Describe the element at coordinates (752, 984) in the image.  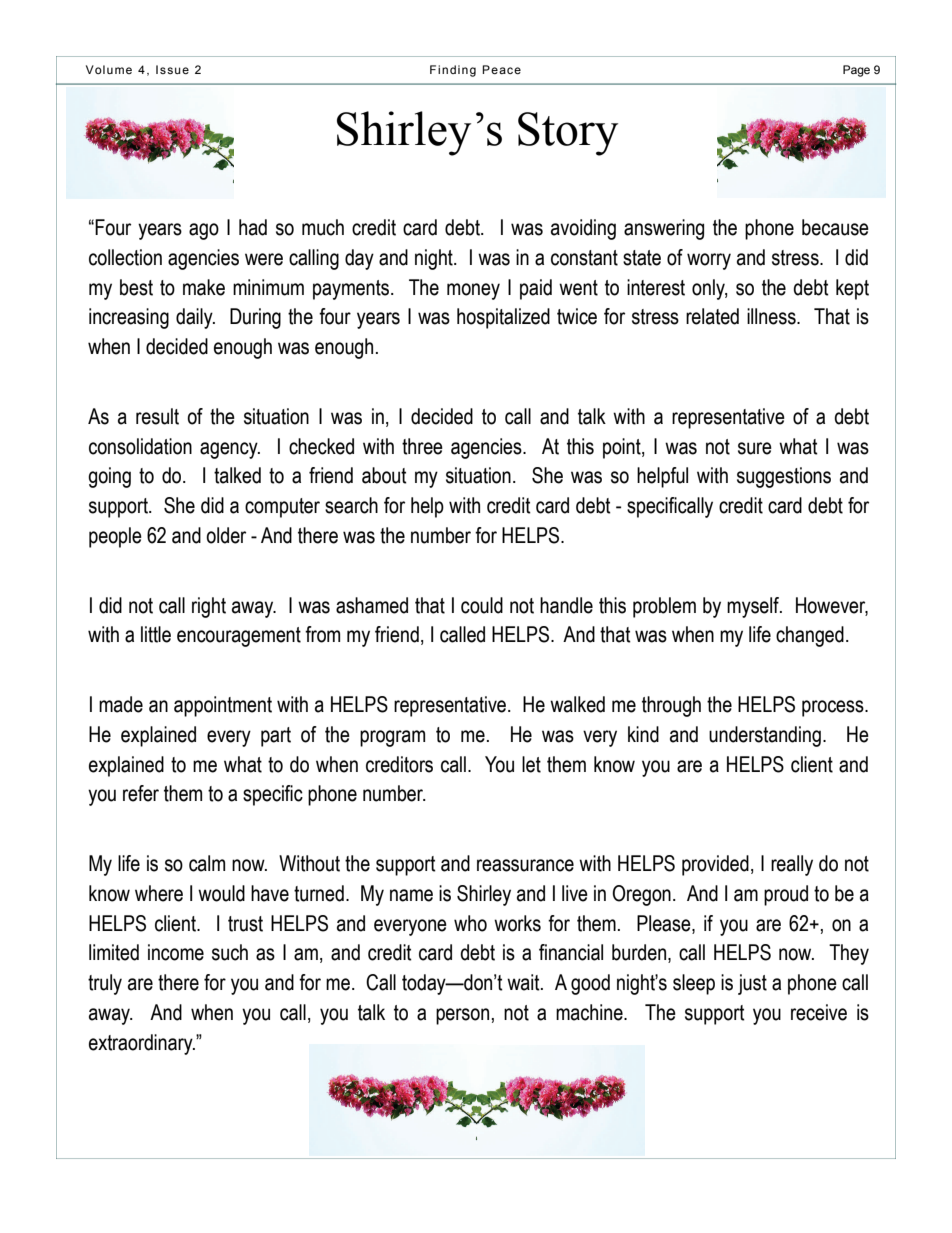
I see `just` at that location.
